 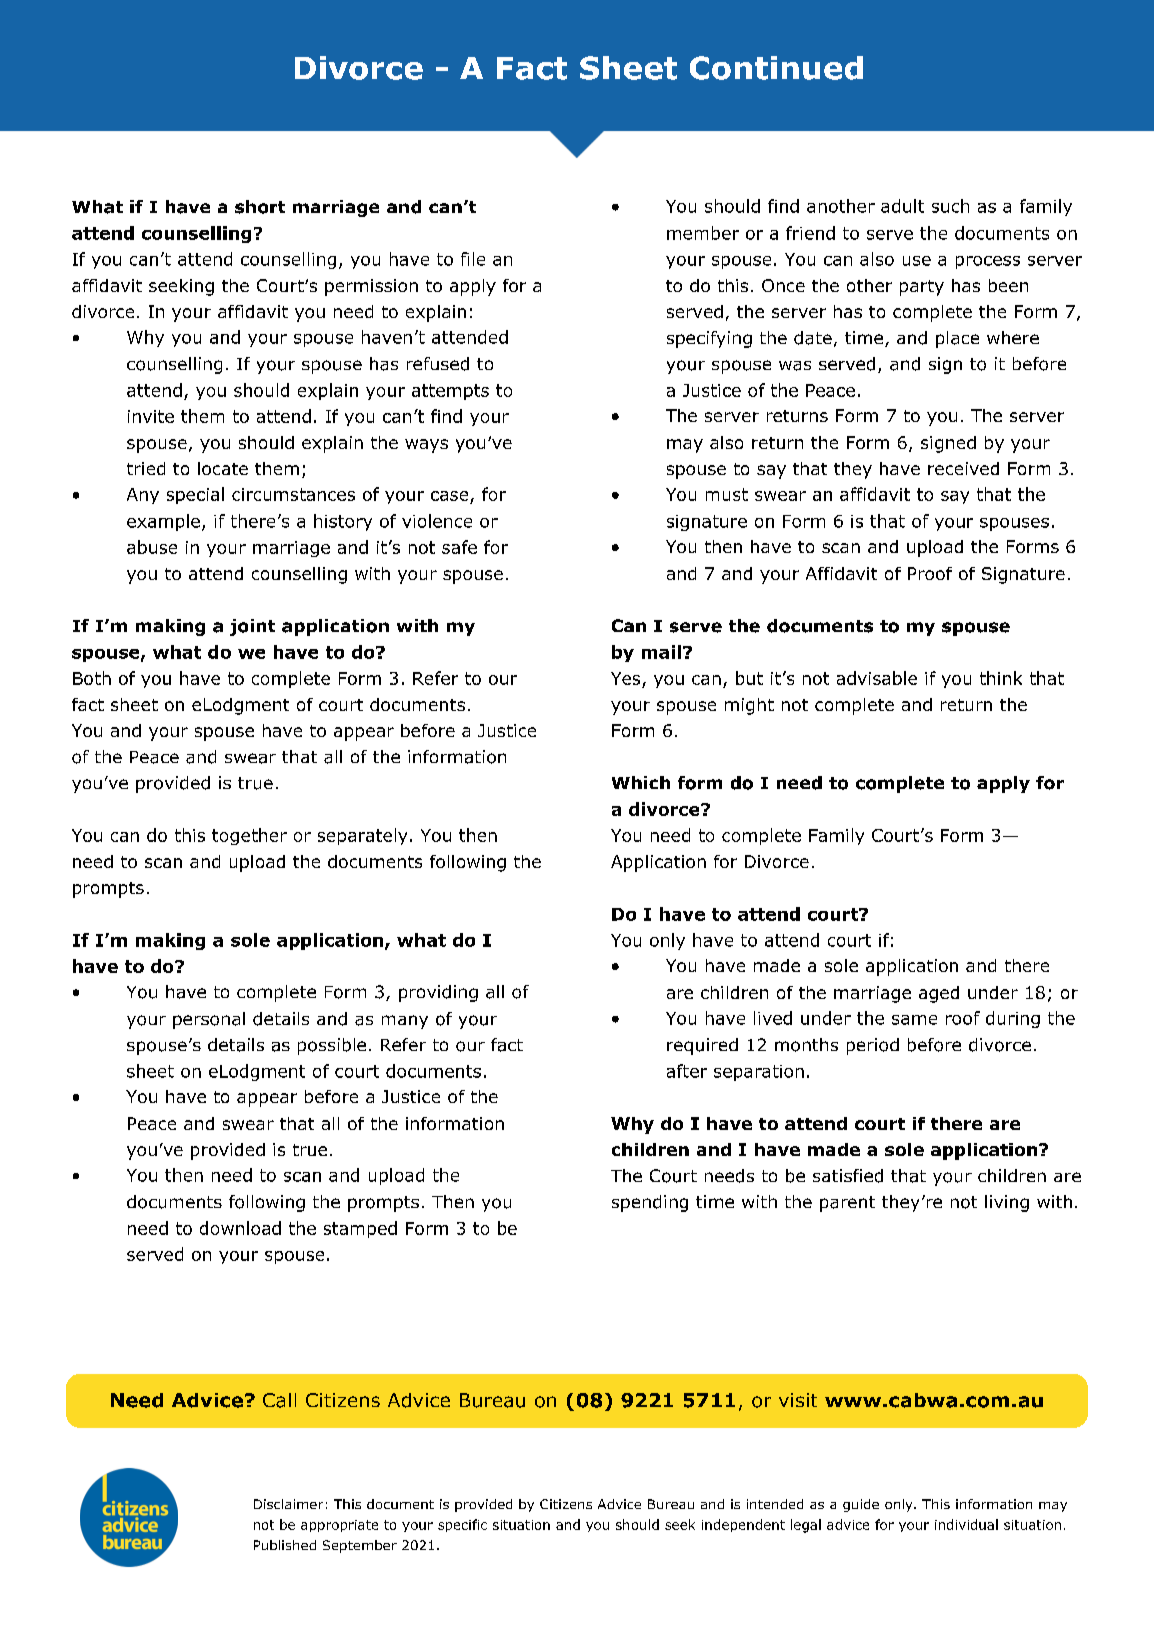 What do you see at coordinates (473, 259) in the image?
I see `file` at bounding box center [473, 259].
